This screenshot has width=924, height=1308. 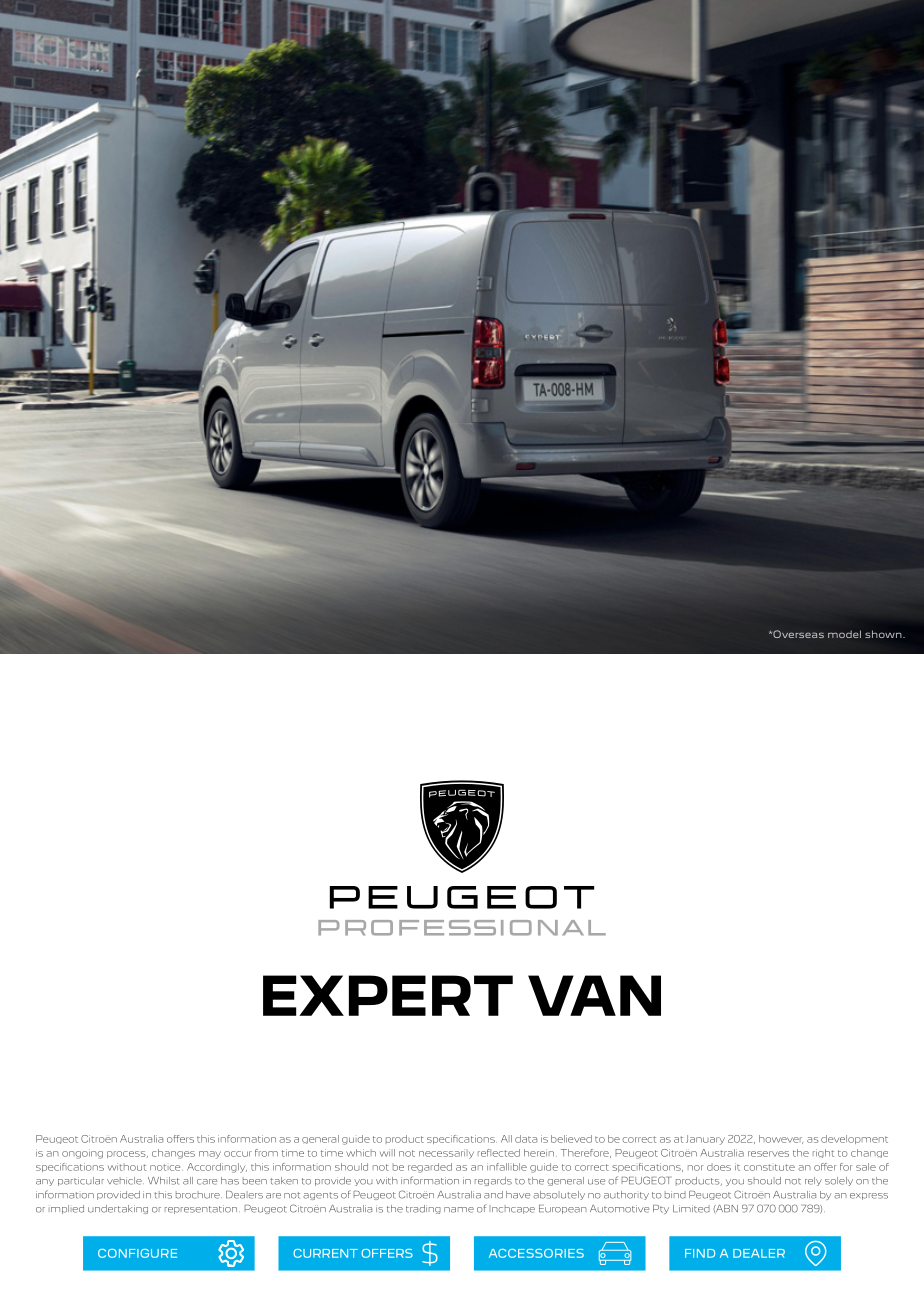 What do you see at coordinates (844, 634) in the screenshot?
I see `model` at bounding box center [844, 634].
